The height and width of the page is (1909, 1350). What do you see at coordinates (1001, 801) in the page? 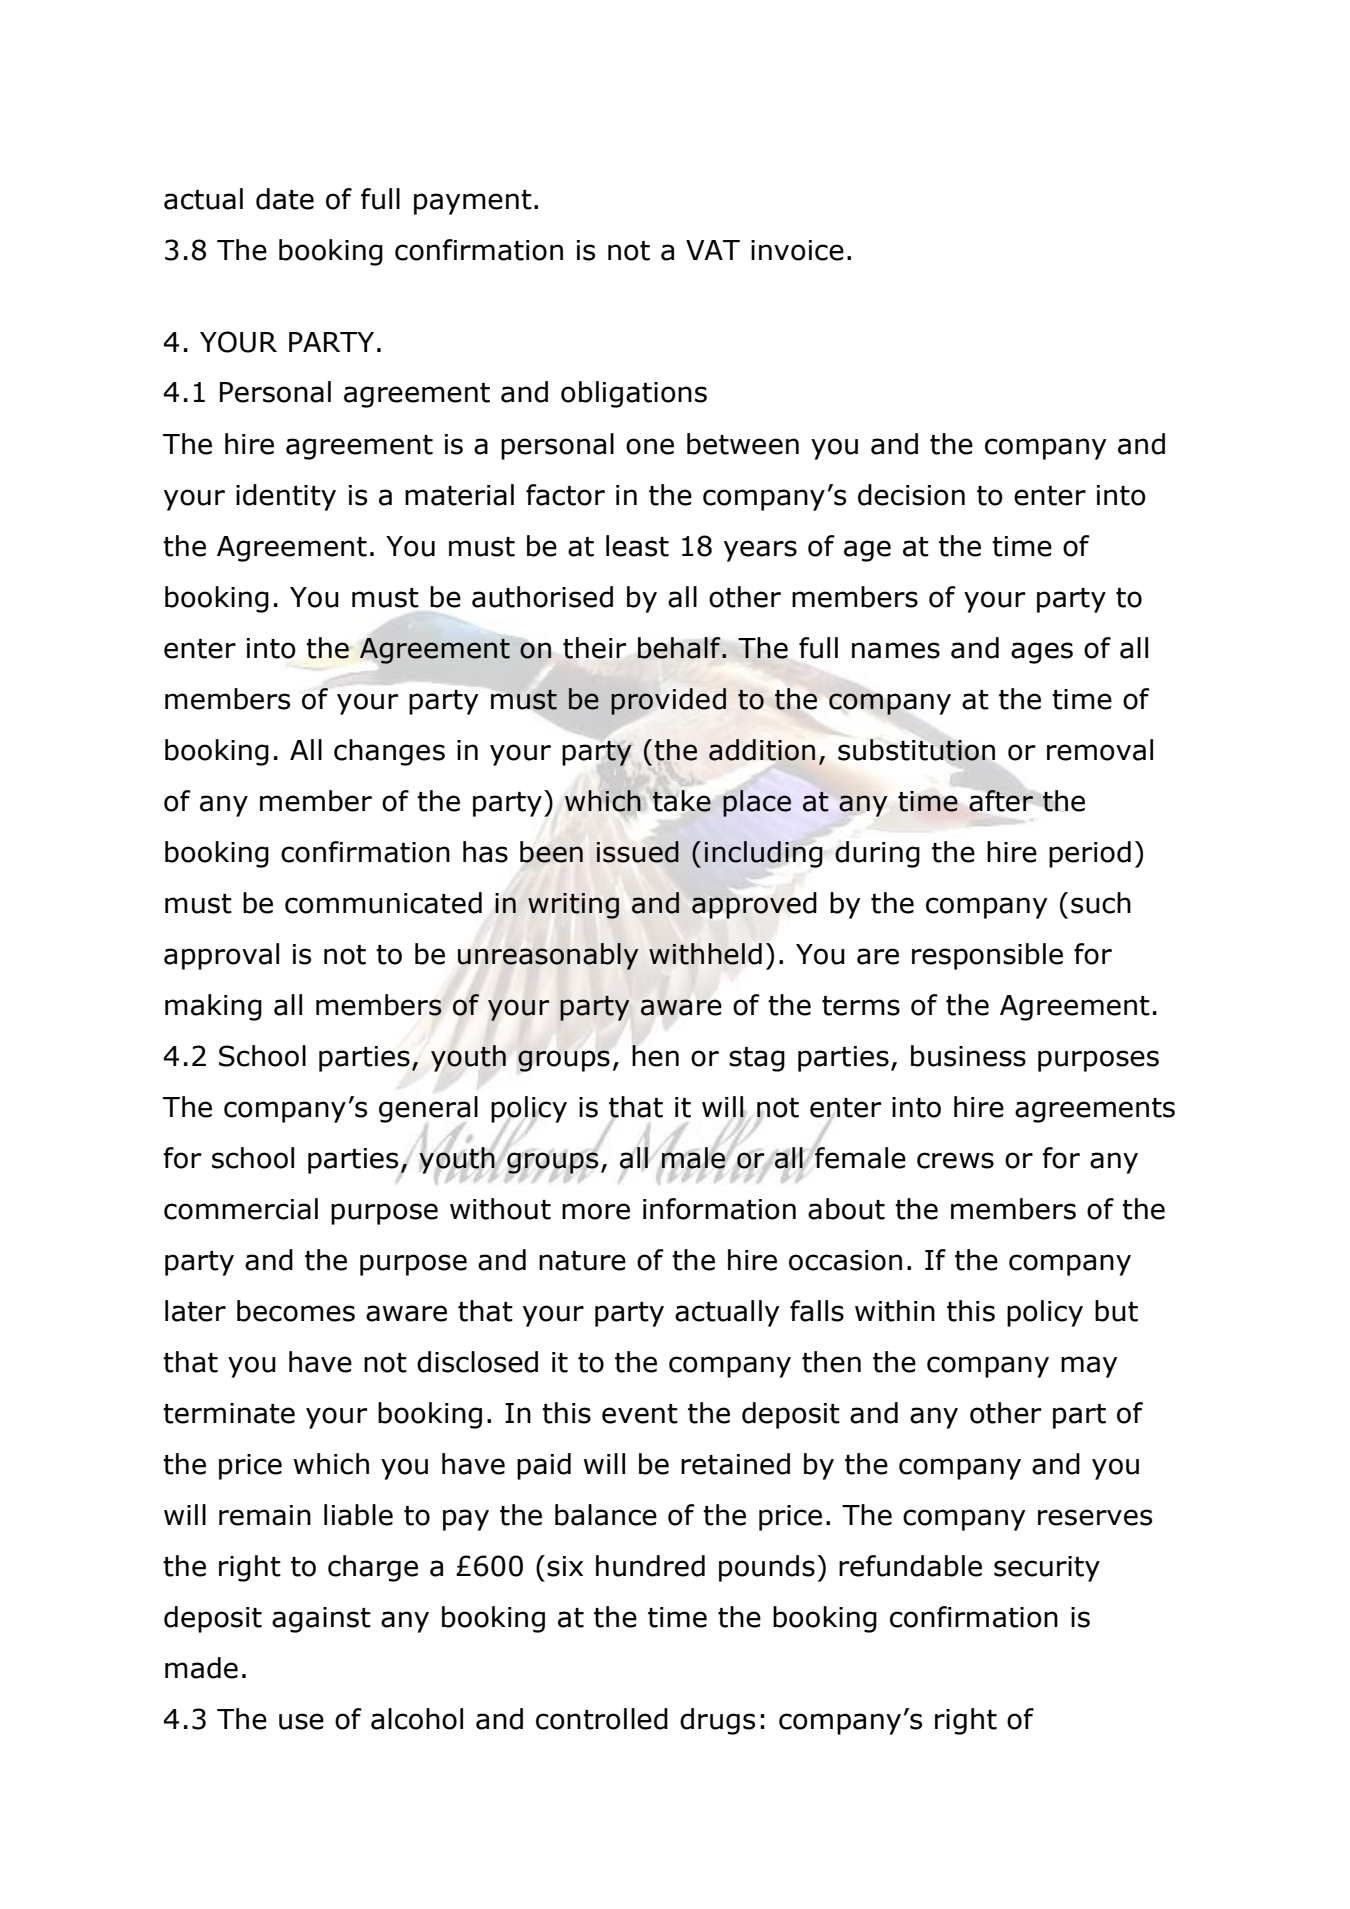
I see `after` at bounding box center [1001, 801].
